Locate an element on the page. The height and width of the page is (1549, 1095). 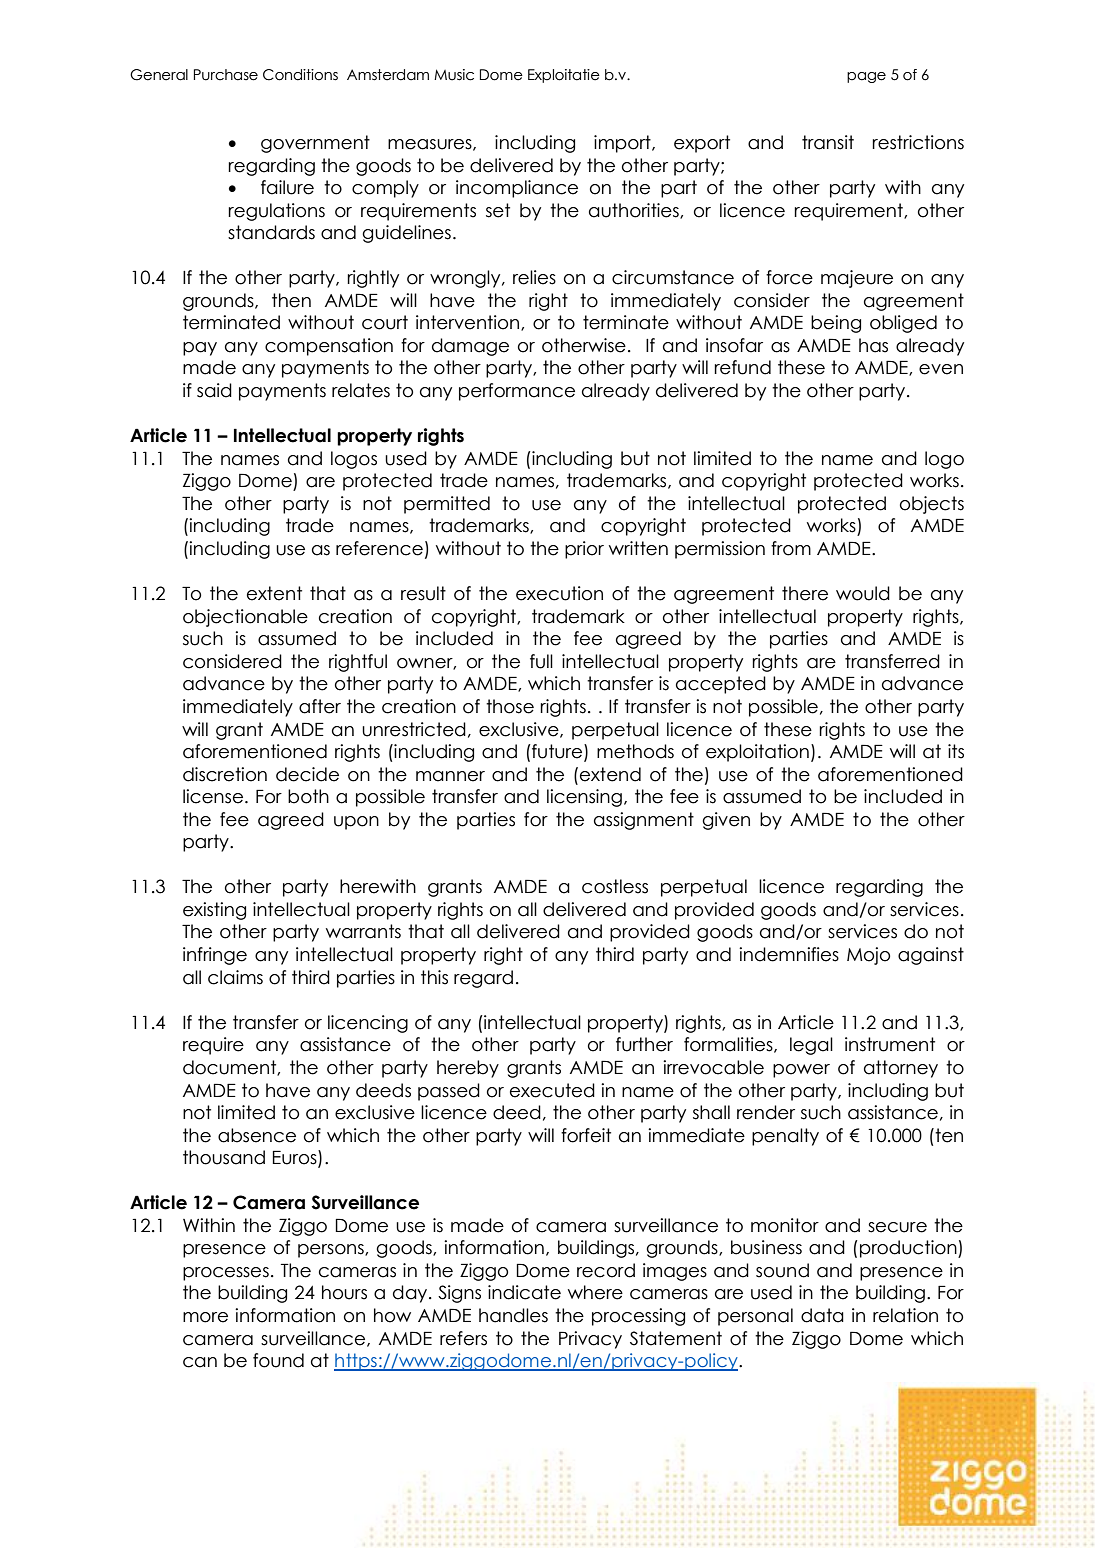
said is located at coordinates (214, 390).
